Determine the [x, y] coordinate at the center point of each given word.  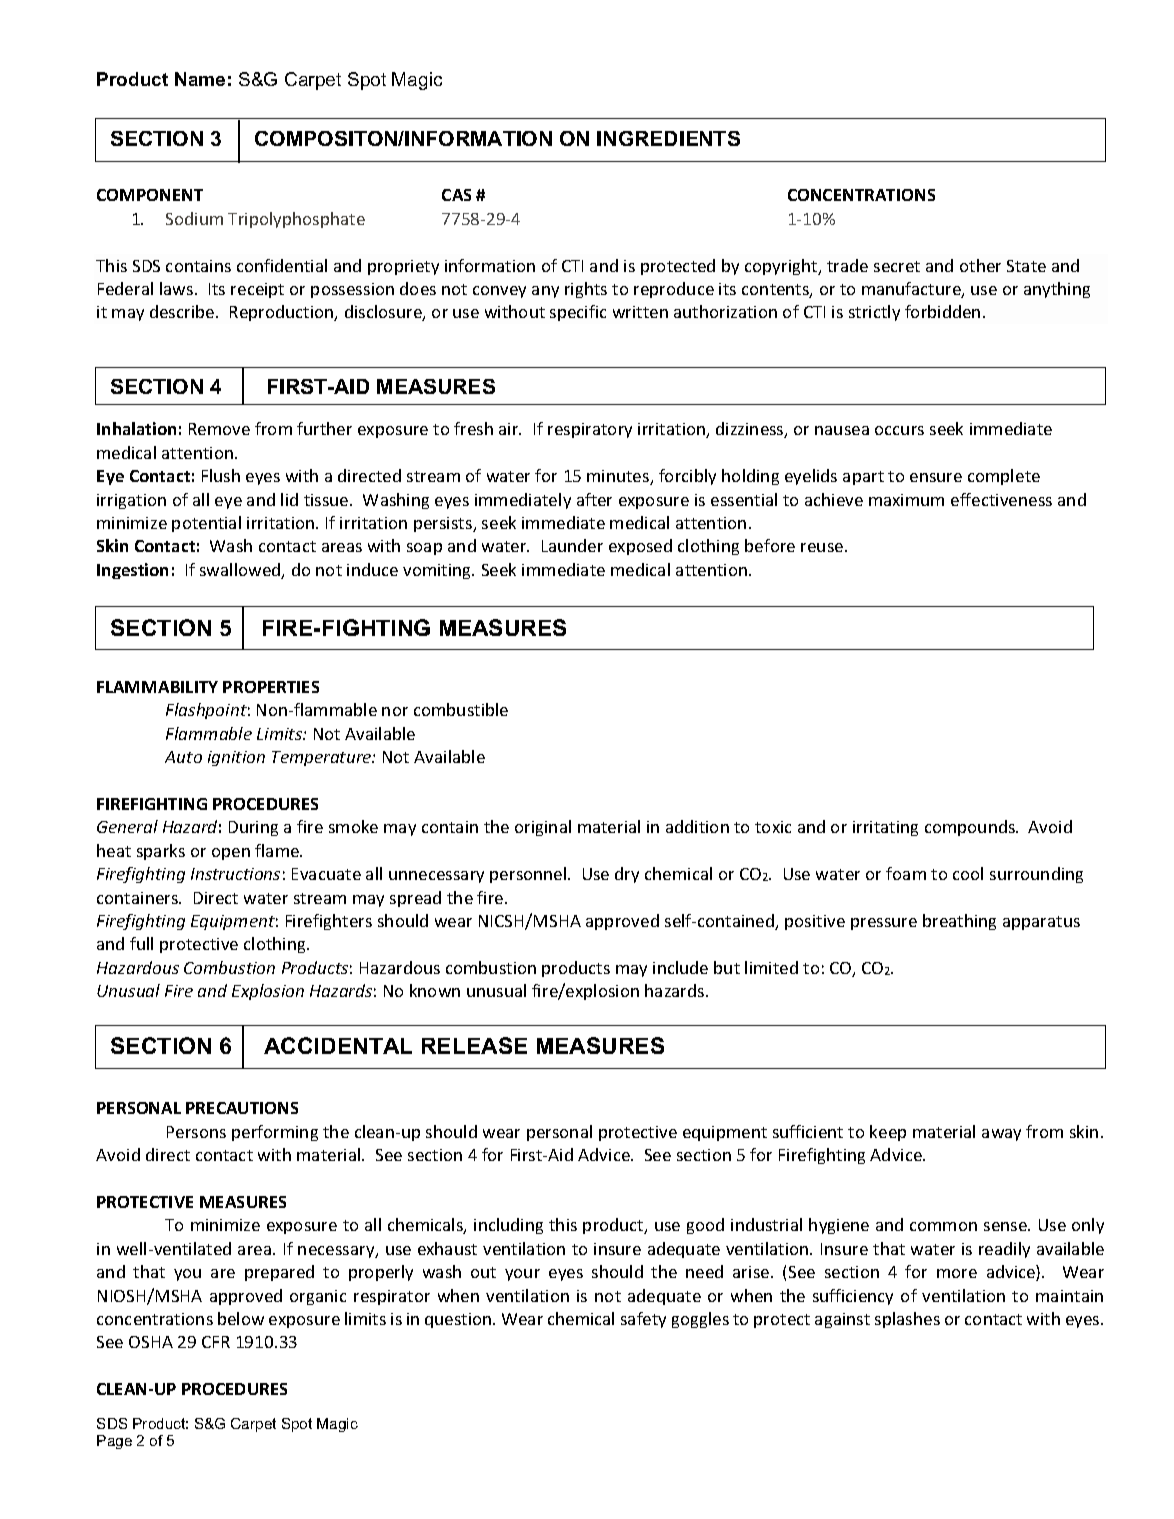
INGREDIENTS [668, 138]
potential [206, 524]
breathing [959, 922]
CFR [216, 1342]
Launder [572, 545]
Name [200, 79]
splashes [907, 1320]
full [141, 943]
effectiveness [1001, 499]
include [680, 967]
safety [643, 1320]
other [980, 265]
